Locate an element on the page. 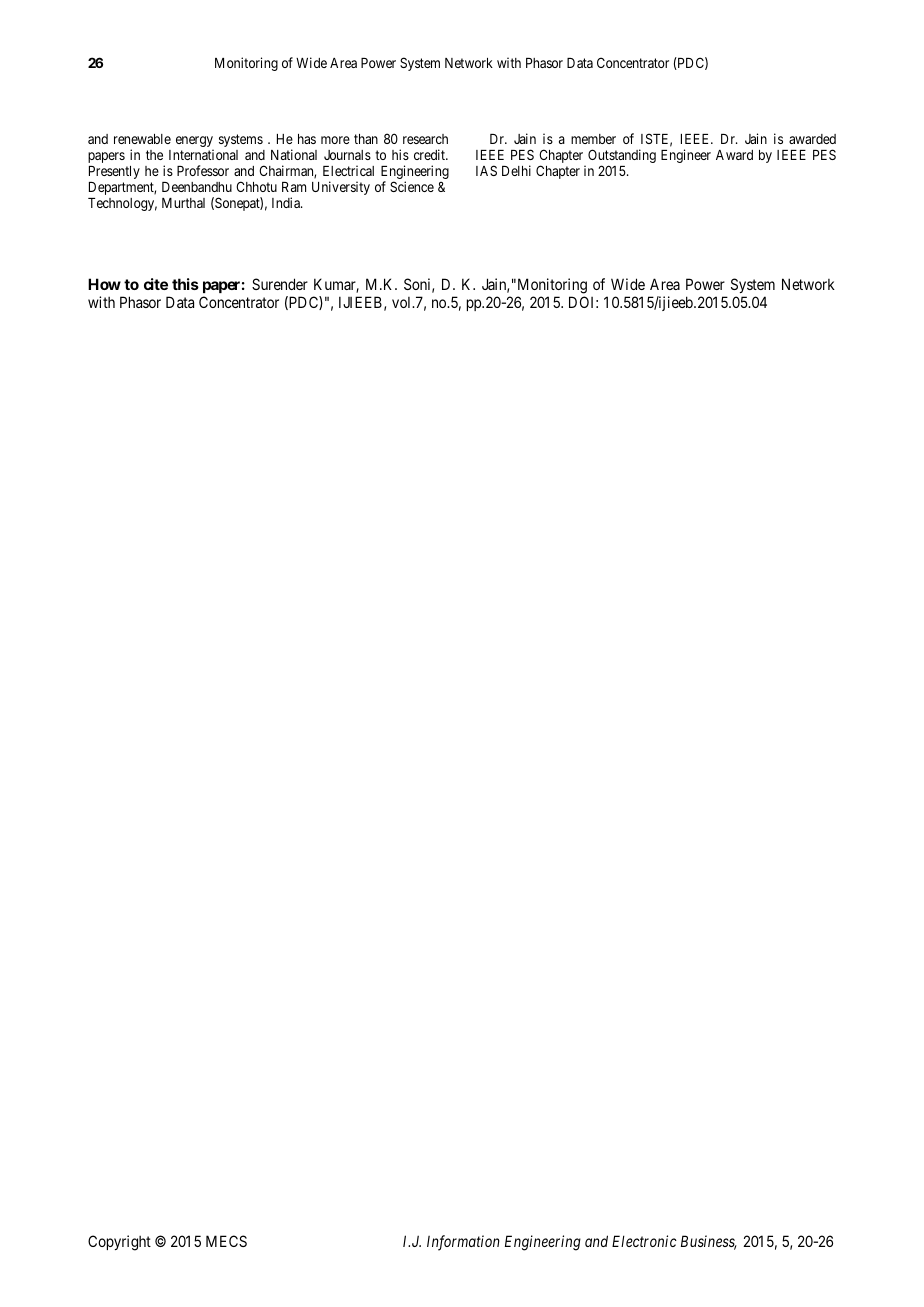  Copyright is located at coordinates (119, 1243).
